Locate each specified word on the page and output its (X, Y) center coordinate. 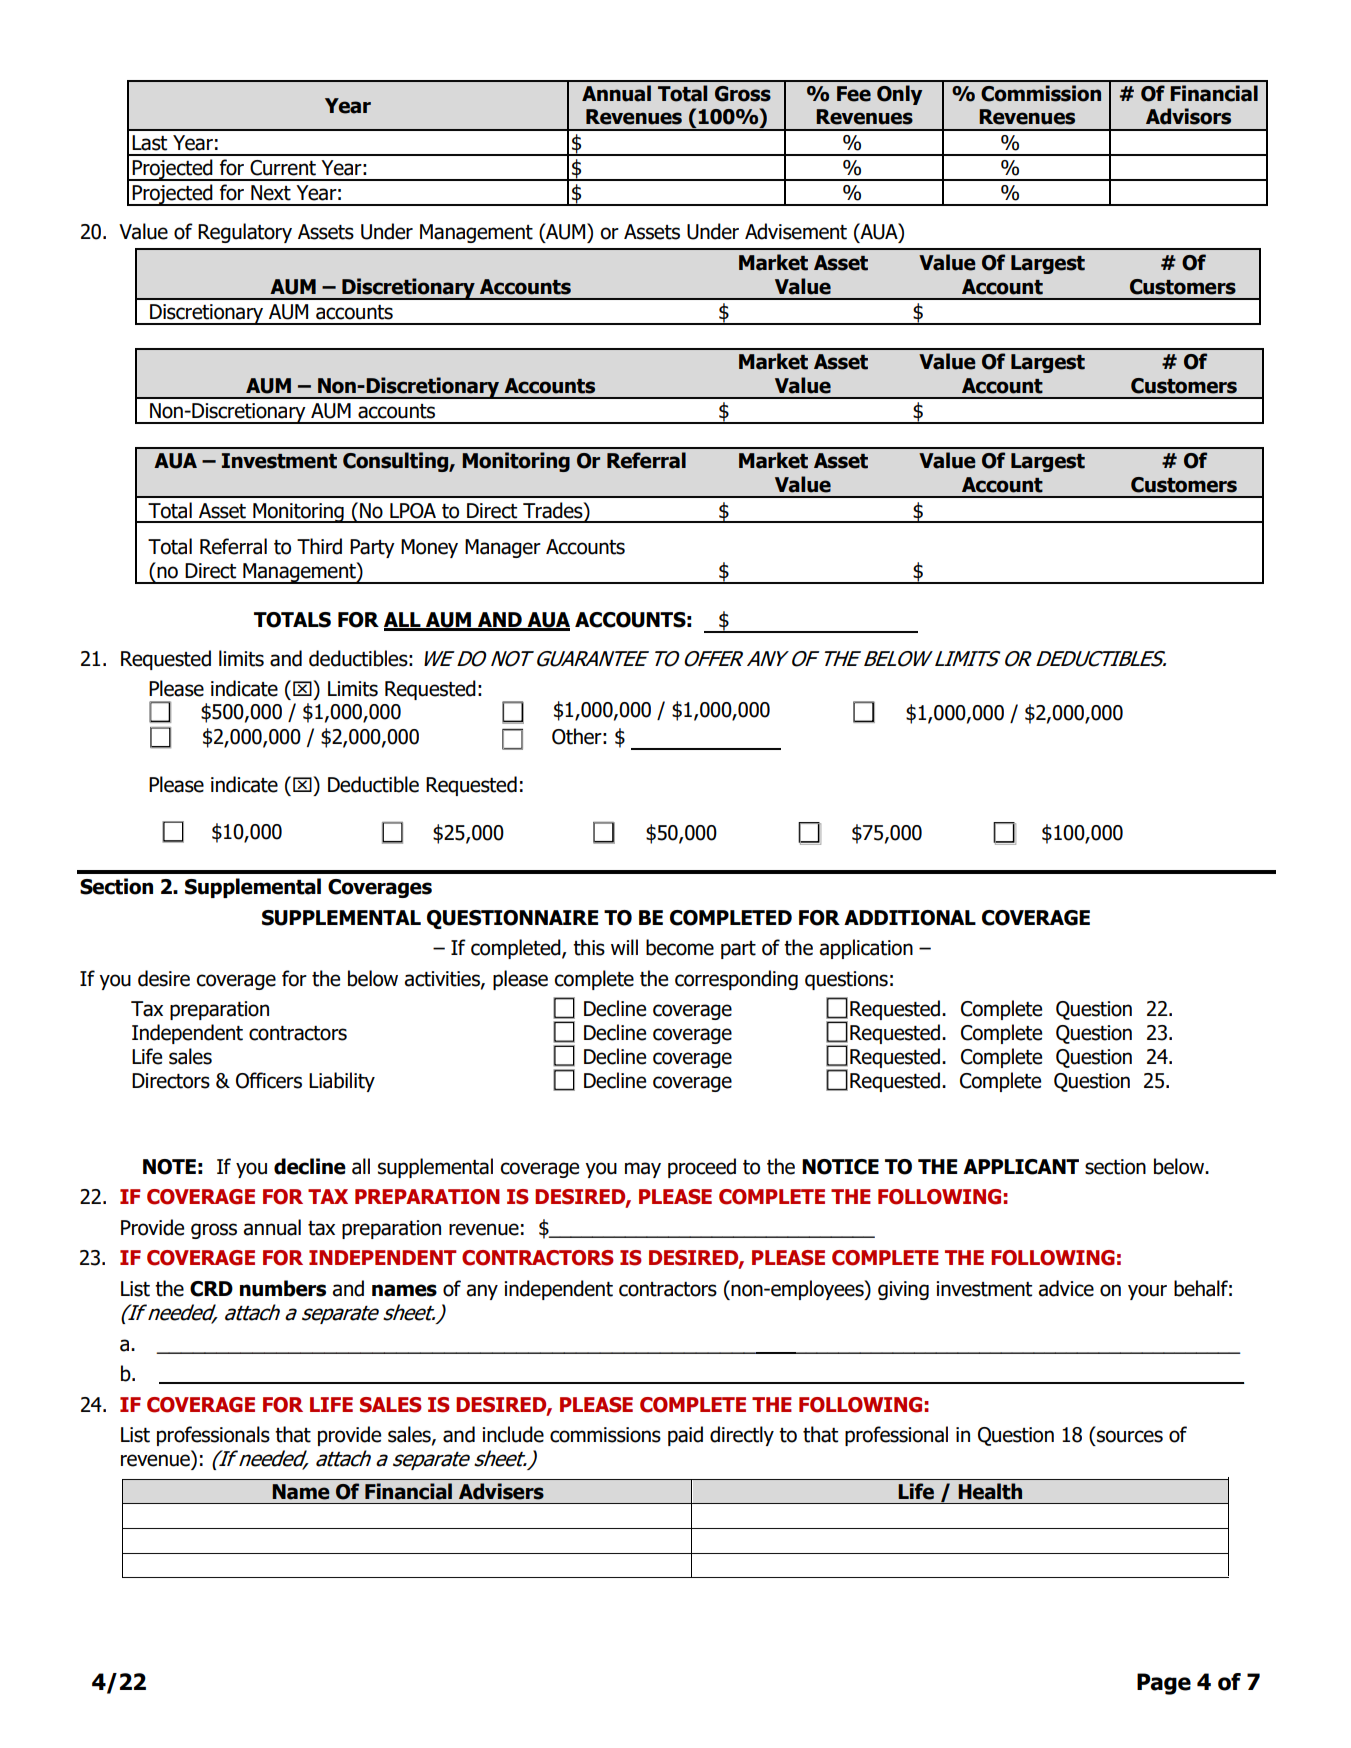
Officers (269, 1080)
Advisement (796, 231)
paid (685, 1436)
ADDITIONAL (910, 918)
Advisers (501, 1491)
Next (271, 193)
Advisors (1188, 116)
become (680, 947)
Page (1164, 1684)
